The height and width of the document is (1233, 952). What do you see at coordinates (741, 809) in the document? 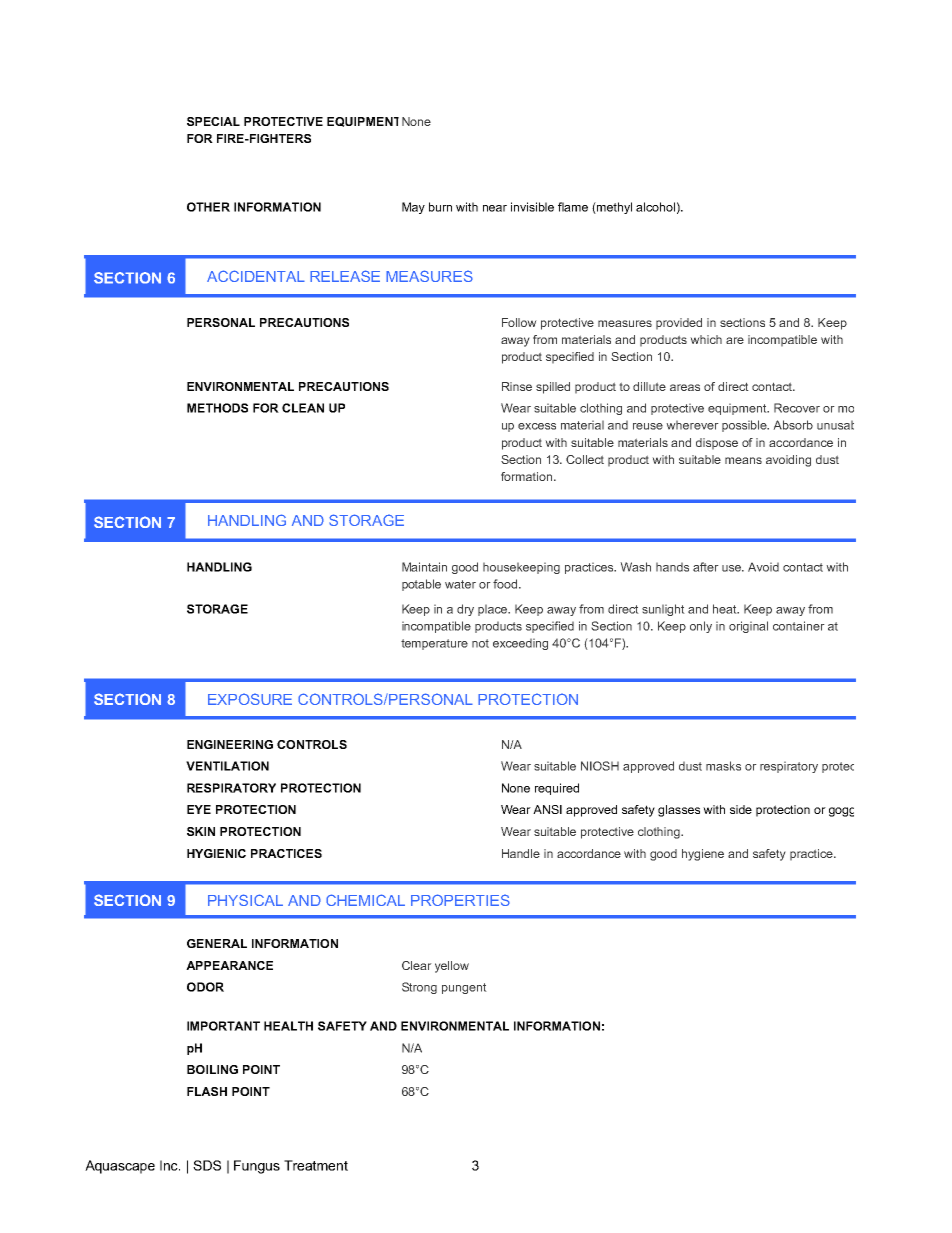
I see `side` at bounding box center [741, 809].
